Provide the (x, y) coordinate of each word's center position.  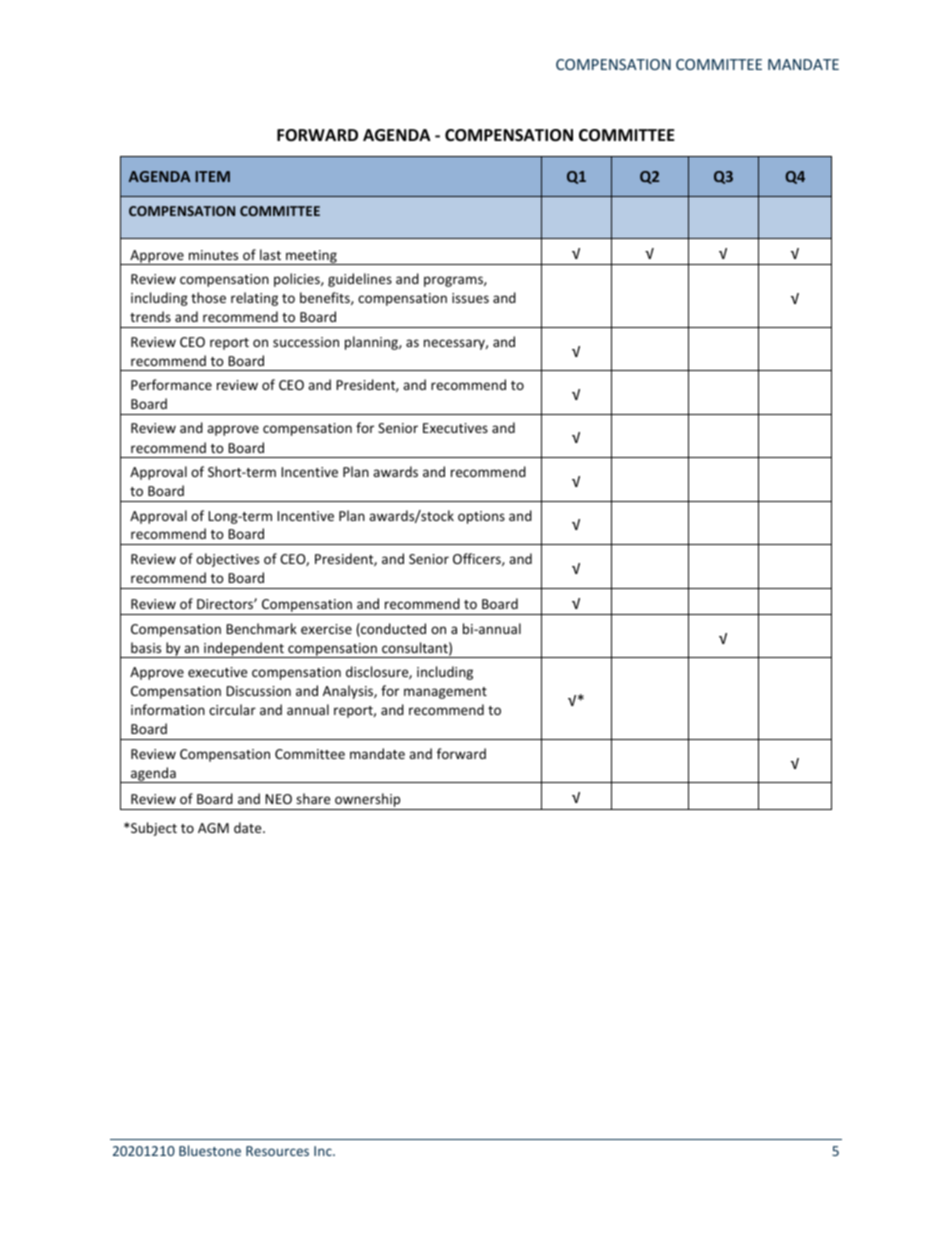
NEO (278, 799)
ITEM (212, 176)
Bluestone (210, 1150)
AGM (213, 828)
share (313, 798)
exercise (326, 629)
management (445, 693)
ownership (368, 801)
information (168, 709)
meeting (311, 257)
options (481, 517)
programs (454, 281)
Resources (277, 1151)
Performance (171, 384)
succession (306, 342)
